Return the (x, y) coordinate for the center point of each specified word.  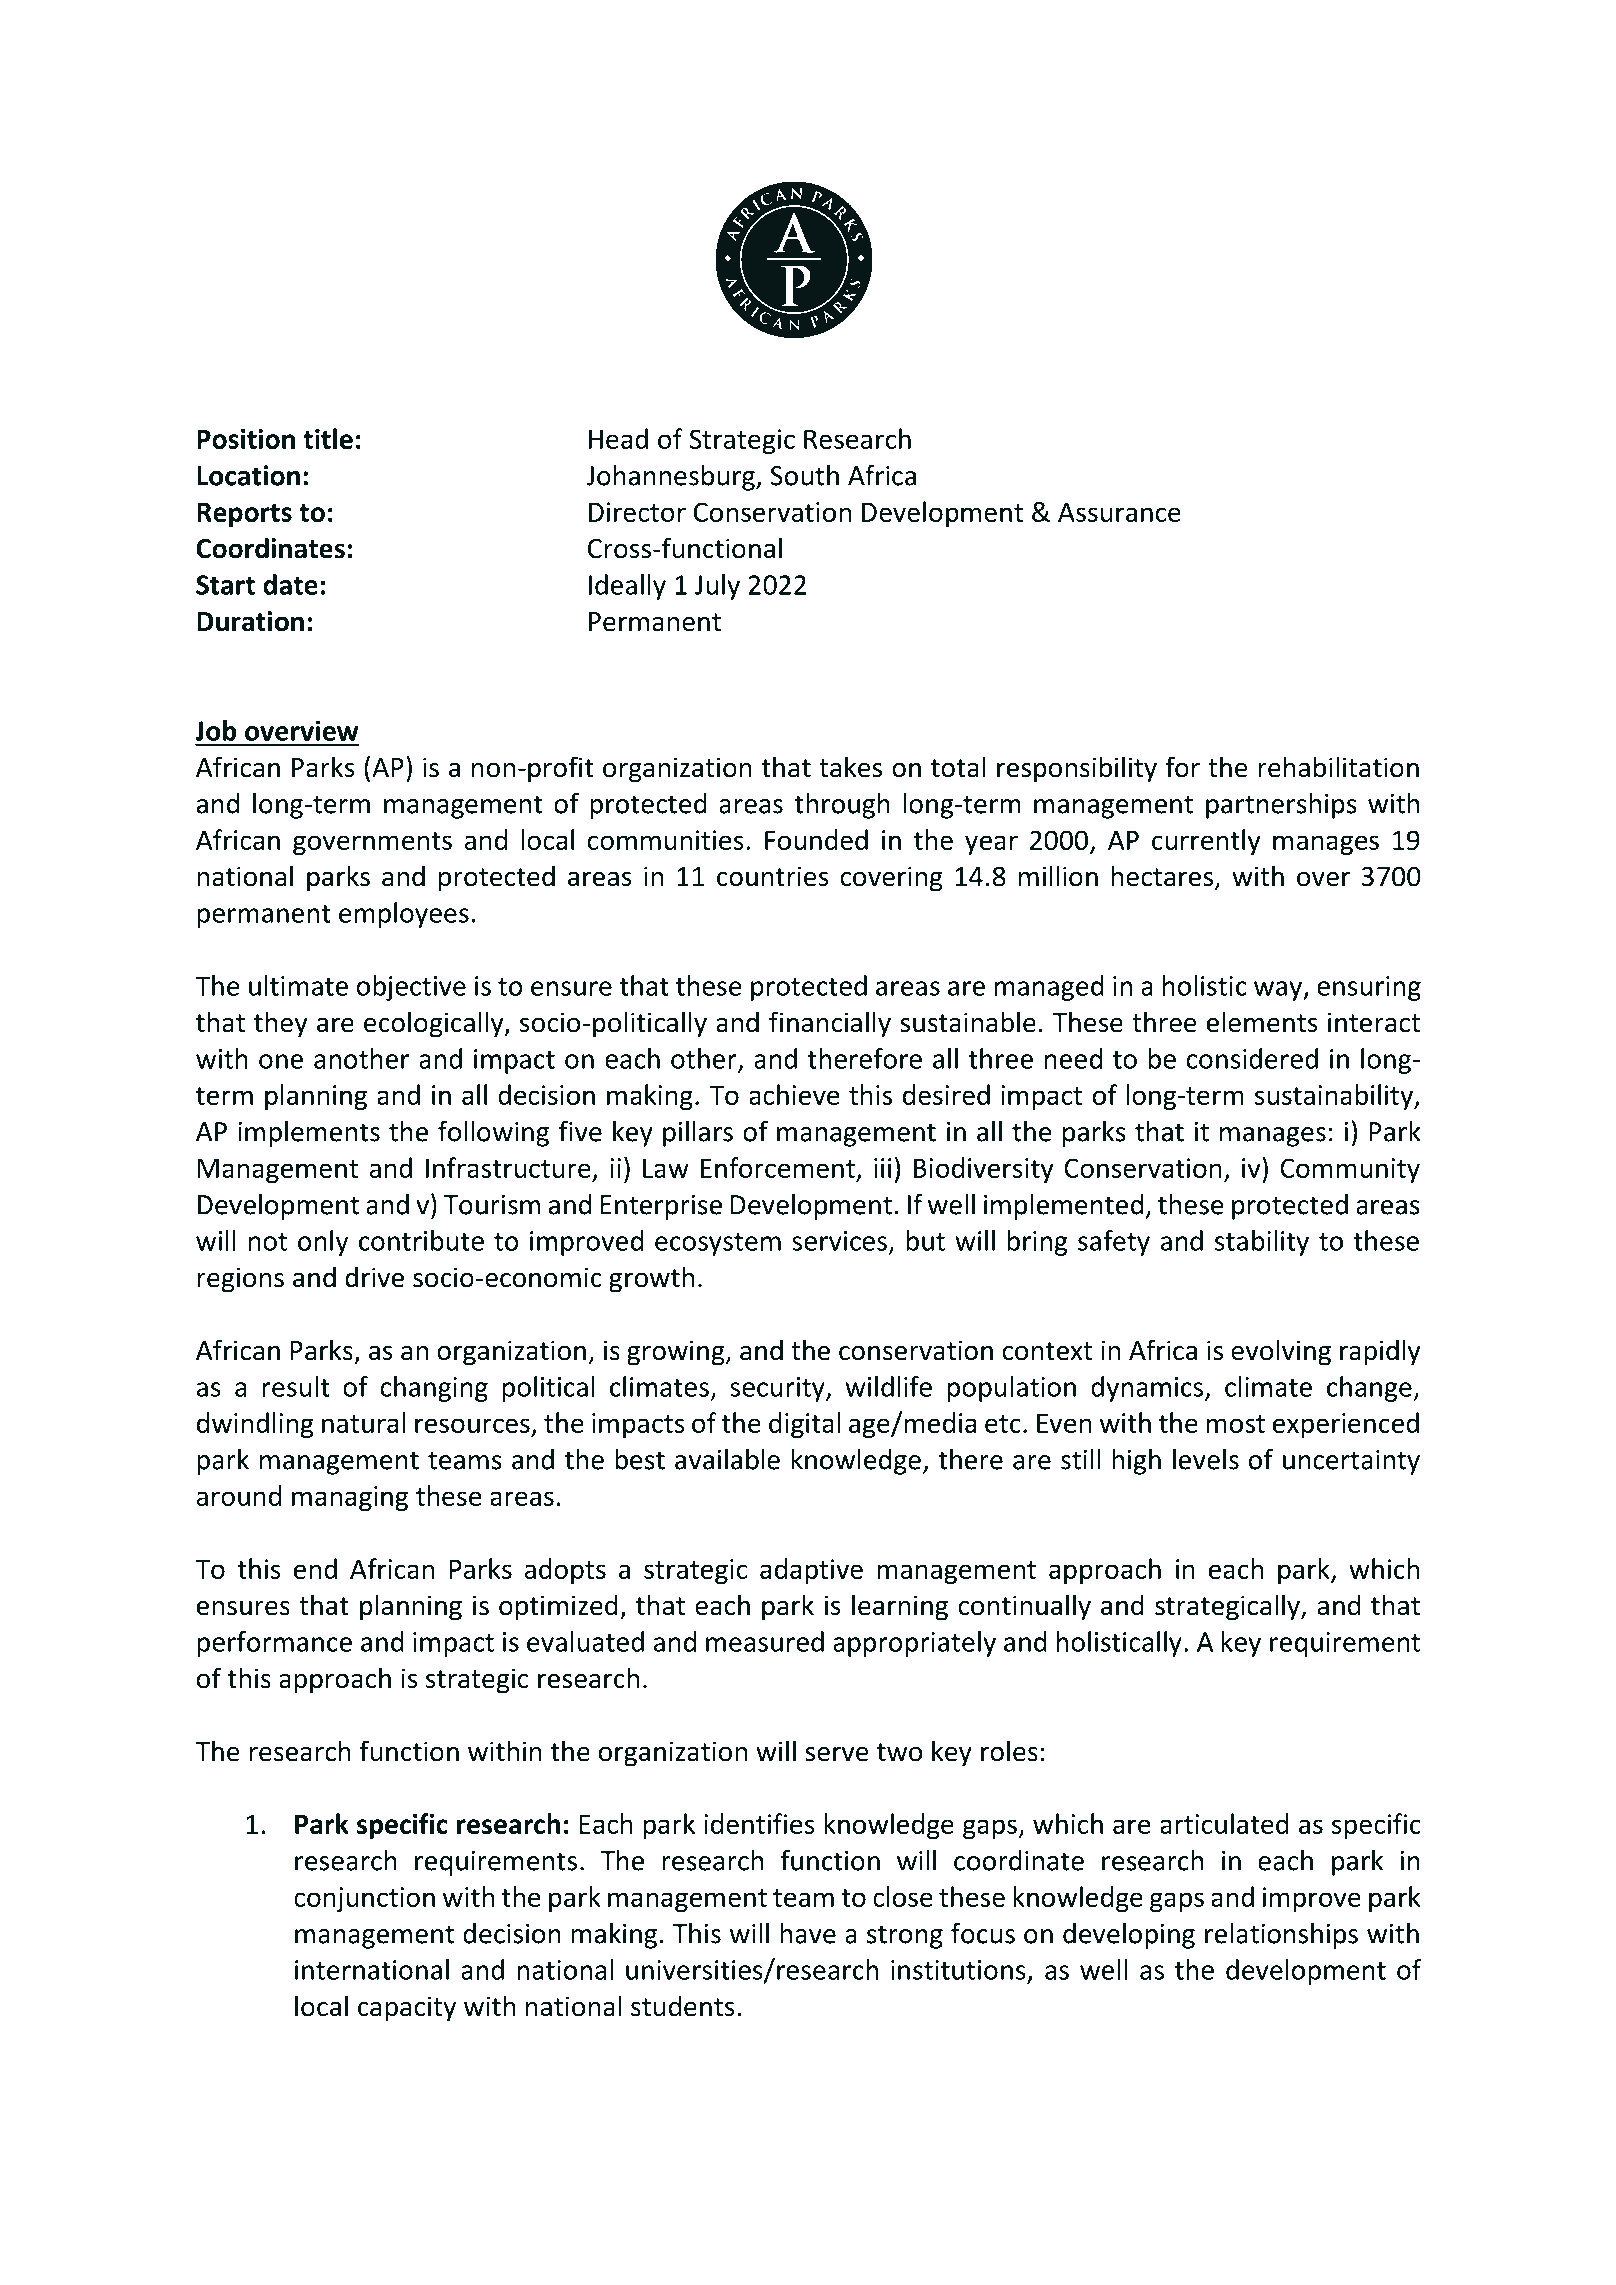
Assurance (1119, 512)
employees (404, 915)
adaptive (811, 1571)
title (328, 438)
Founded (816, 839)
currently (1206, 842)
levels (1206, 1459)
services (839, 1241)
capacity (407, 2009)
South (805, 475)
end (315, 1568)
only (323, 1243)
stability (1262, 1243)
